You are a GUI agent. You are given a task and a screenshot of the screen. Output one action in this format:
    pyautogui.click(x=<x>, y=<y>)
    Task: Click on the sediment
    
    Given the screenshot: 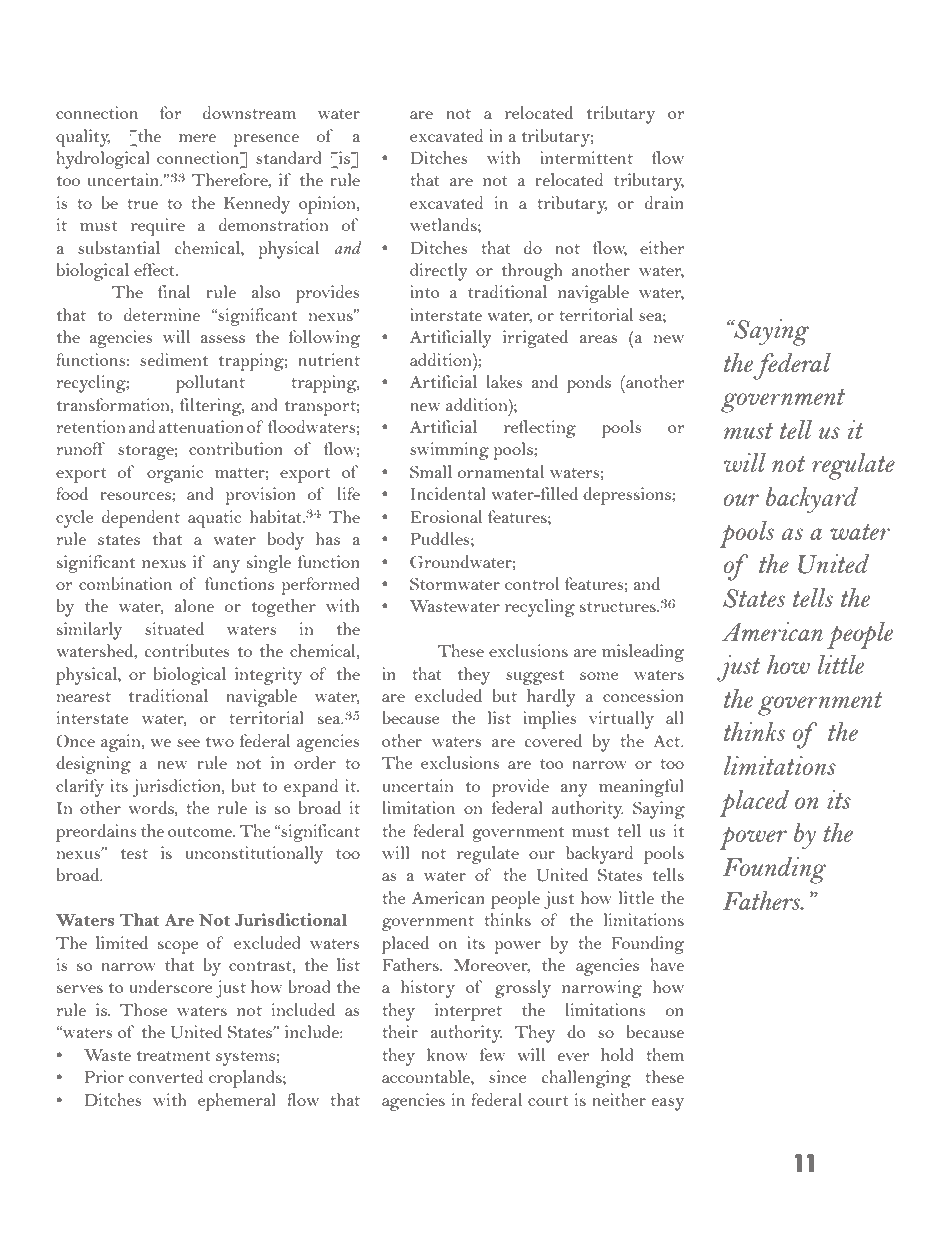 What is the action you would take?
    pyautogui.click(x=174, y=359)
